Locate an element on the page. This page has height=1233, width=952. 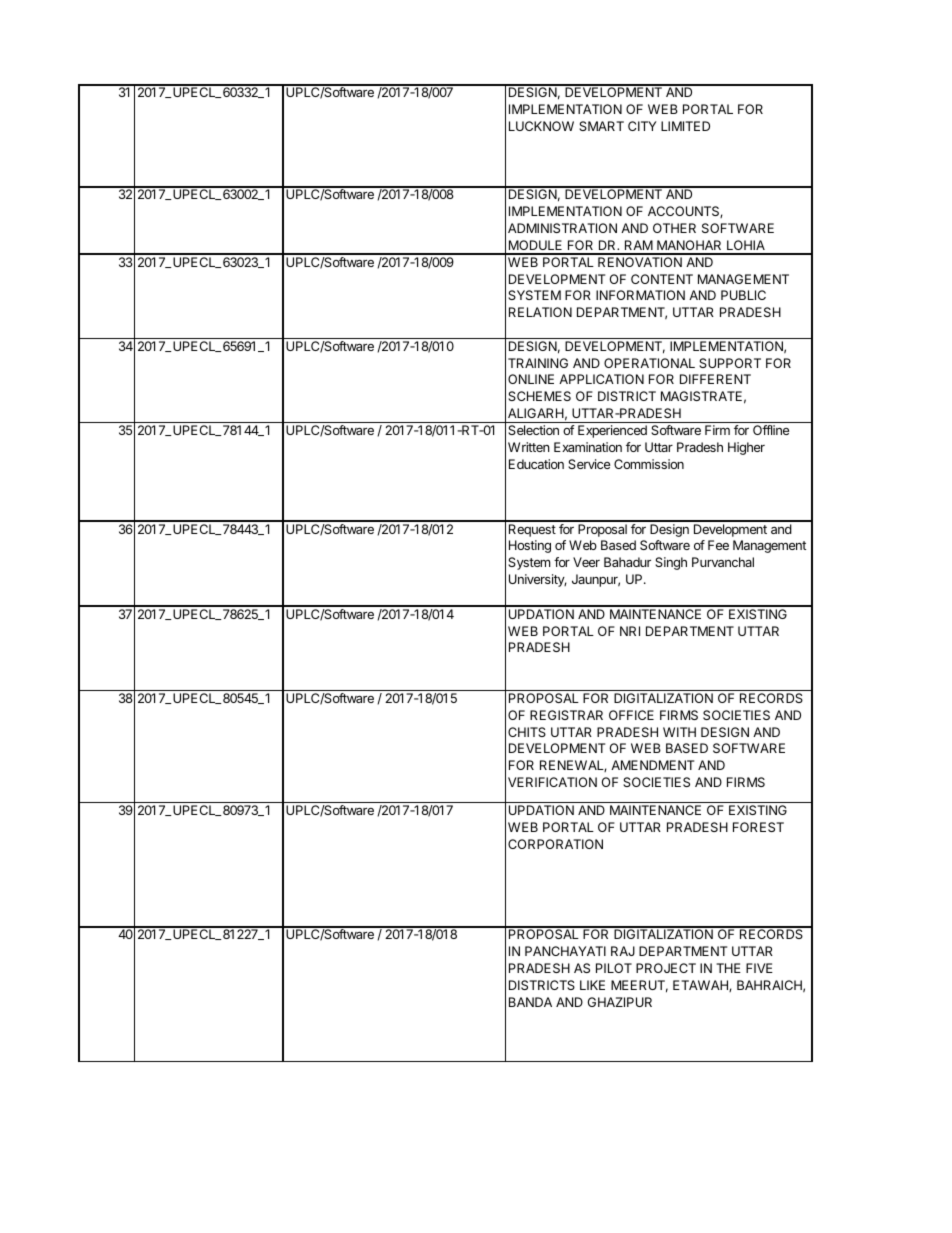
CITY is located at coordinates (642, 126).
